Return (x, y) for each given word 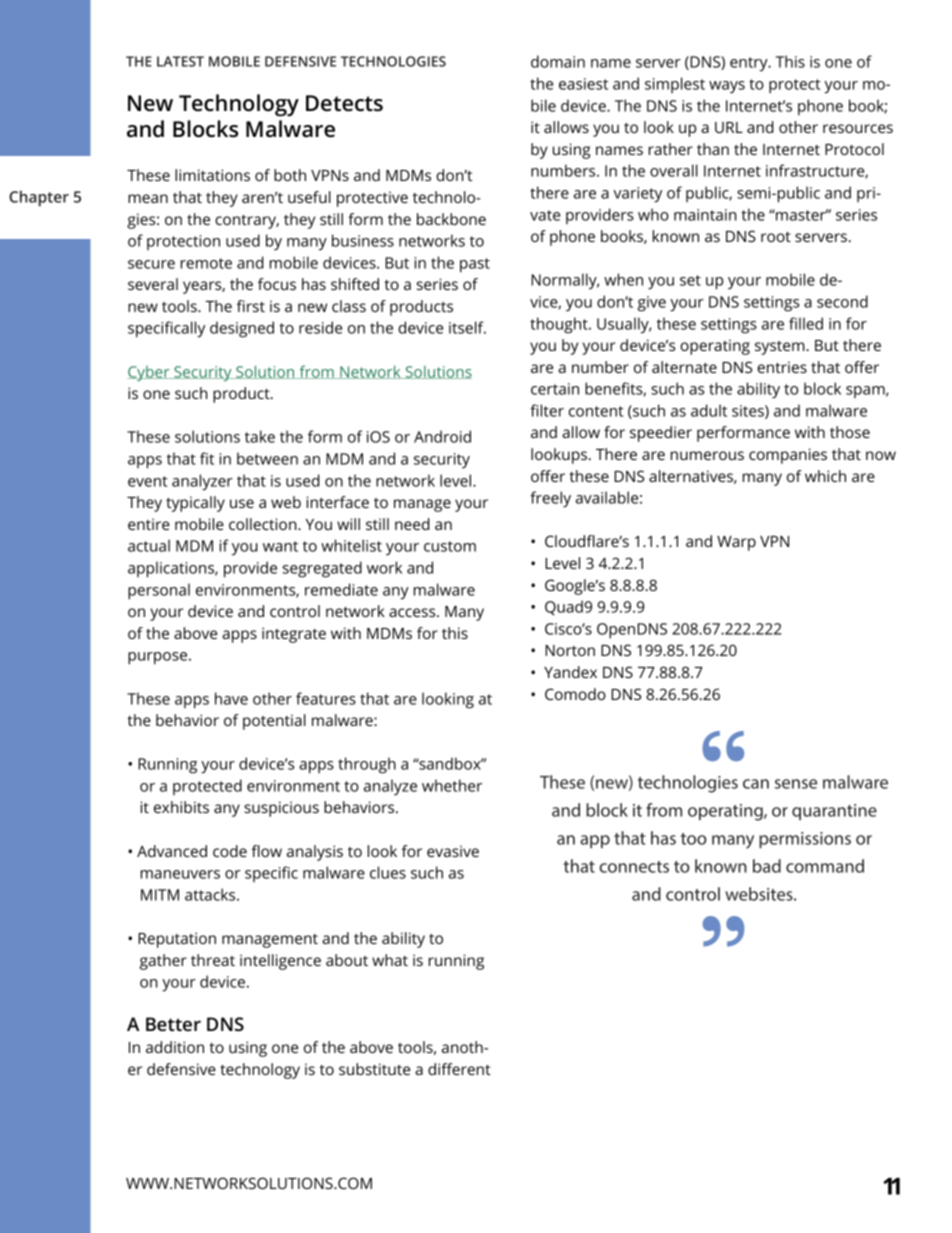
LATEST (180, 61)
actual (149, 545)
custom (450, 546)
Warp (736, 543)
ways (727, 87)
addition (175, 1047)
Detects (344, 103)
